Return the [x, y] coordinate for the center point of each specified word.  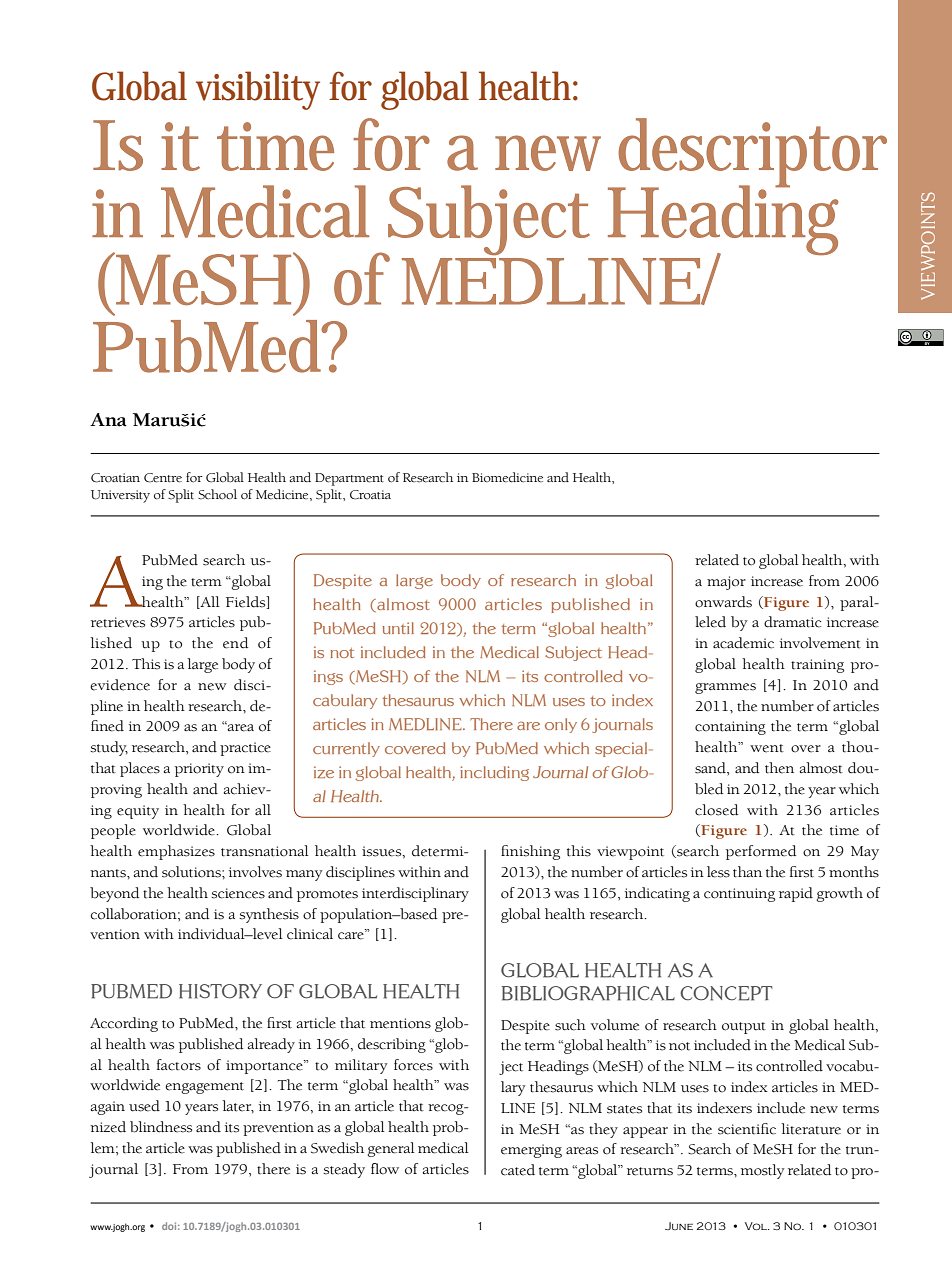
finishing [530, 852]
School [217, 494]
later [238, 1106]
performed [761, 852]
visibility [258, 90]
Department [349, 479]
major [726, 583]
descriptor [752, 154]
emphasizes [176, 852]
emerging [531, 1151]
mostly [763, 1171]
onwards [723, 602]
